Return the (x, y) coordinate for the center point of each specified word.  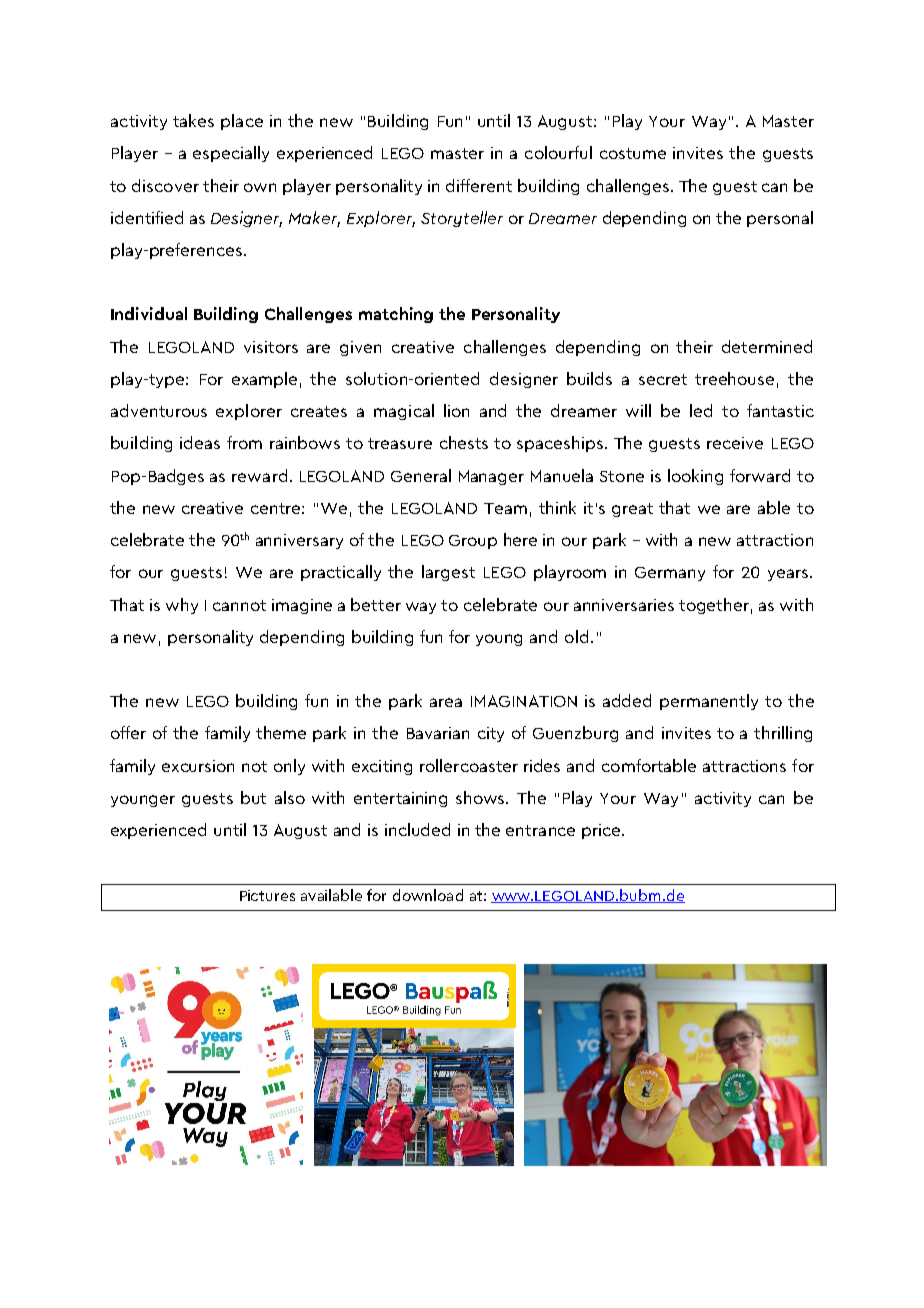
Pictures (267, 895)
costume (633, 153)
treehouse (734, 378)
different (479, 185)
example (264, 380)
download (428, 895)
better (376, 604)
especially (231, 154)
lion (456, 410)
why (182, 606)
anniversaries (624, 605)
